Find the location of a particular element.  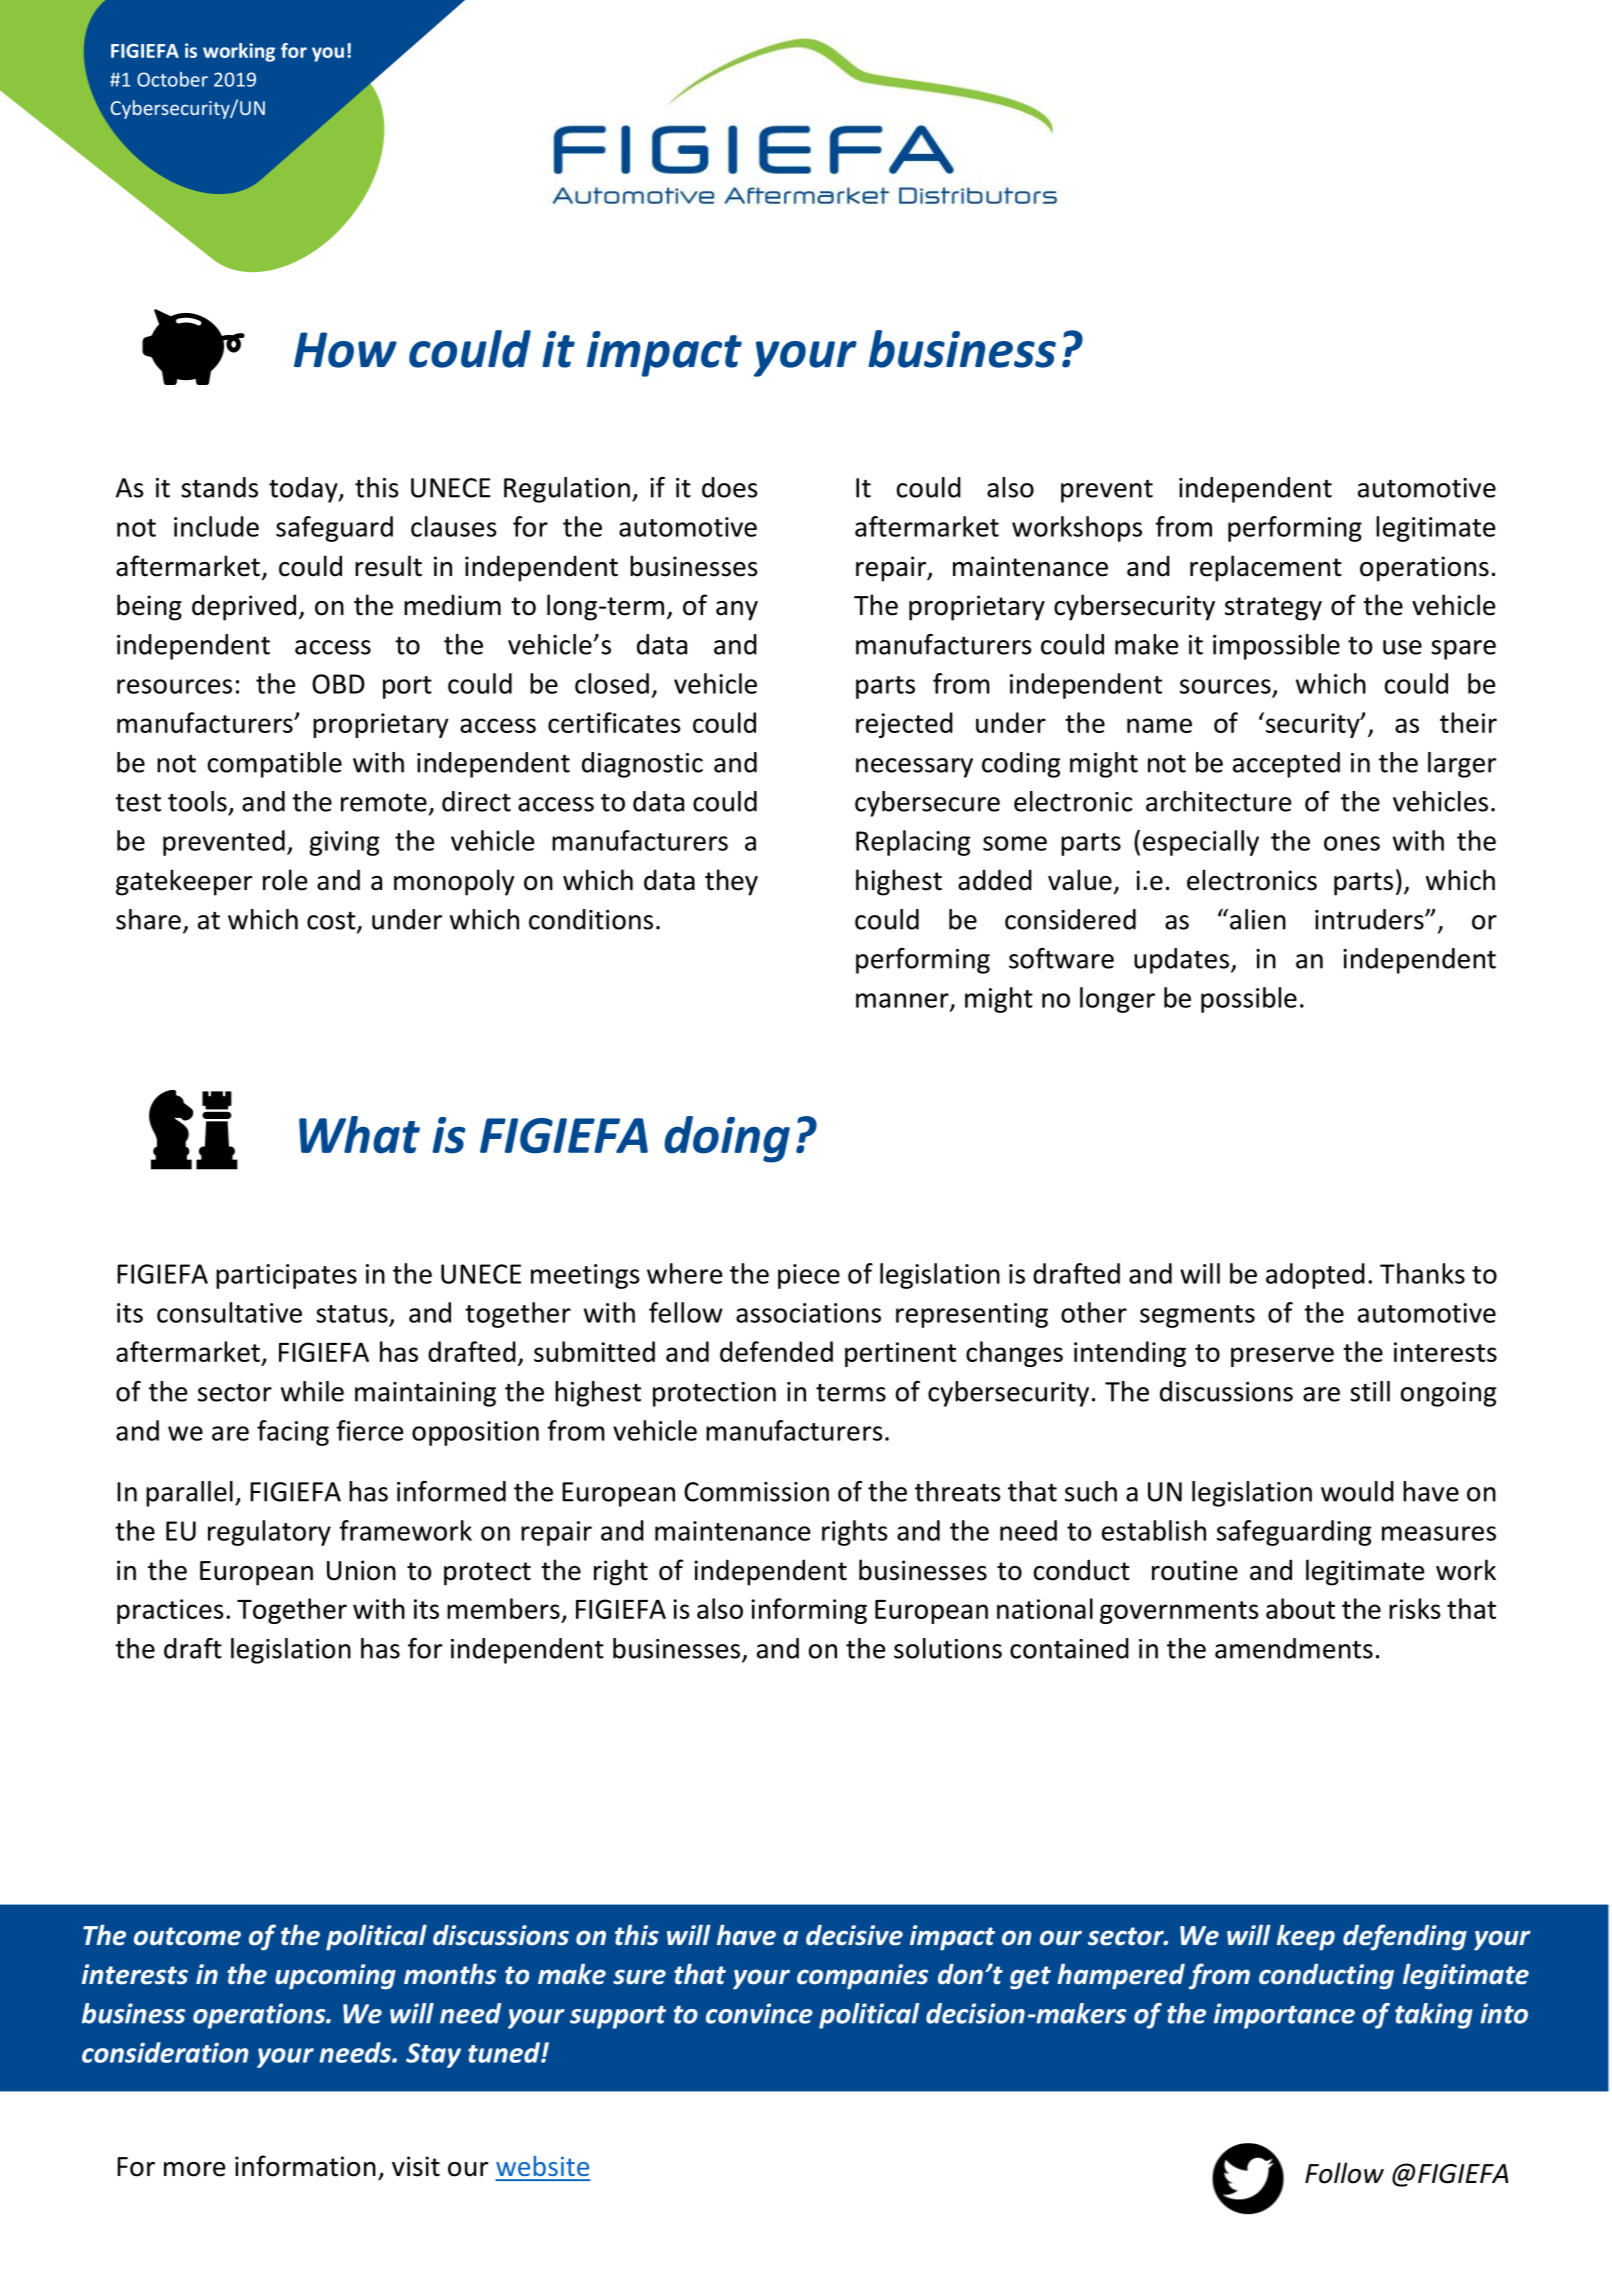

doing is located at coordinates (727, 1139).
